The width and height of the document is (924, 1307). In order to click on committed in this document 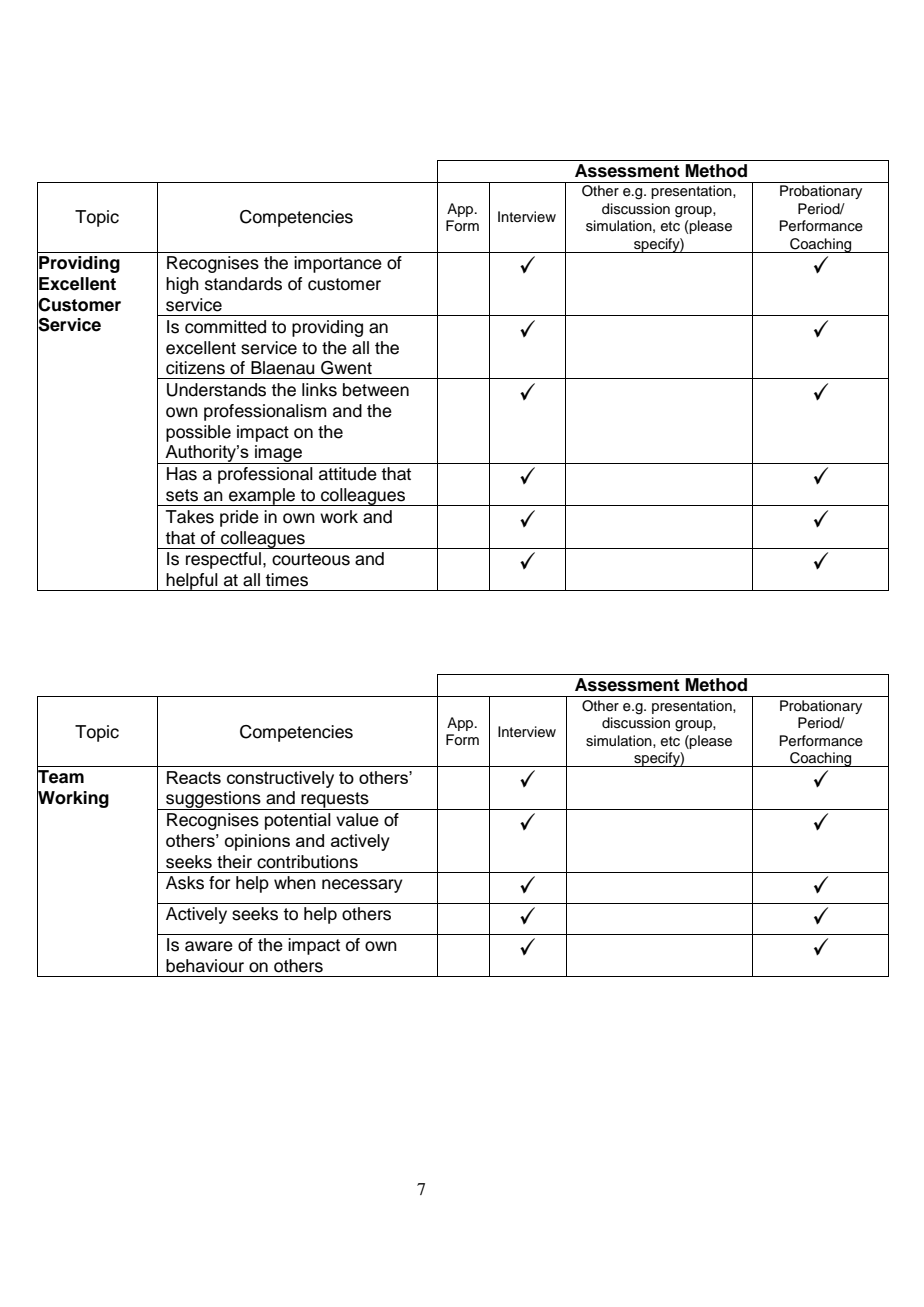, I will do `click(225, 327)`.
